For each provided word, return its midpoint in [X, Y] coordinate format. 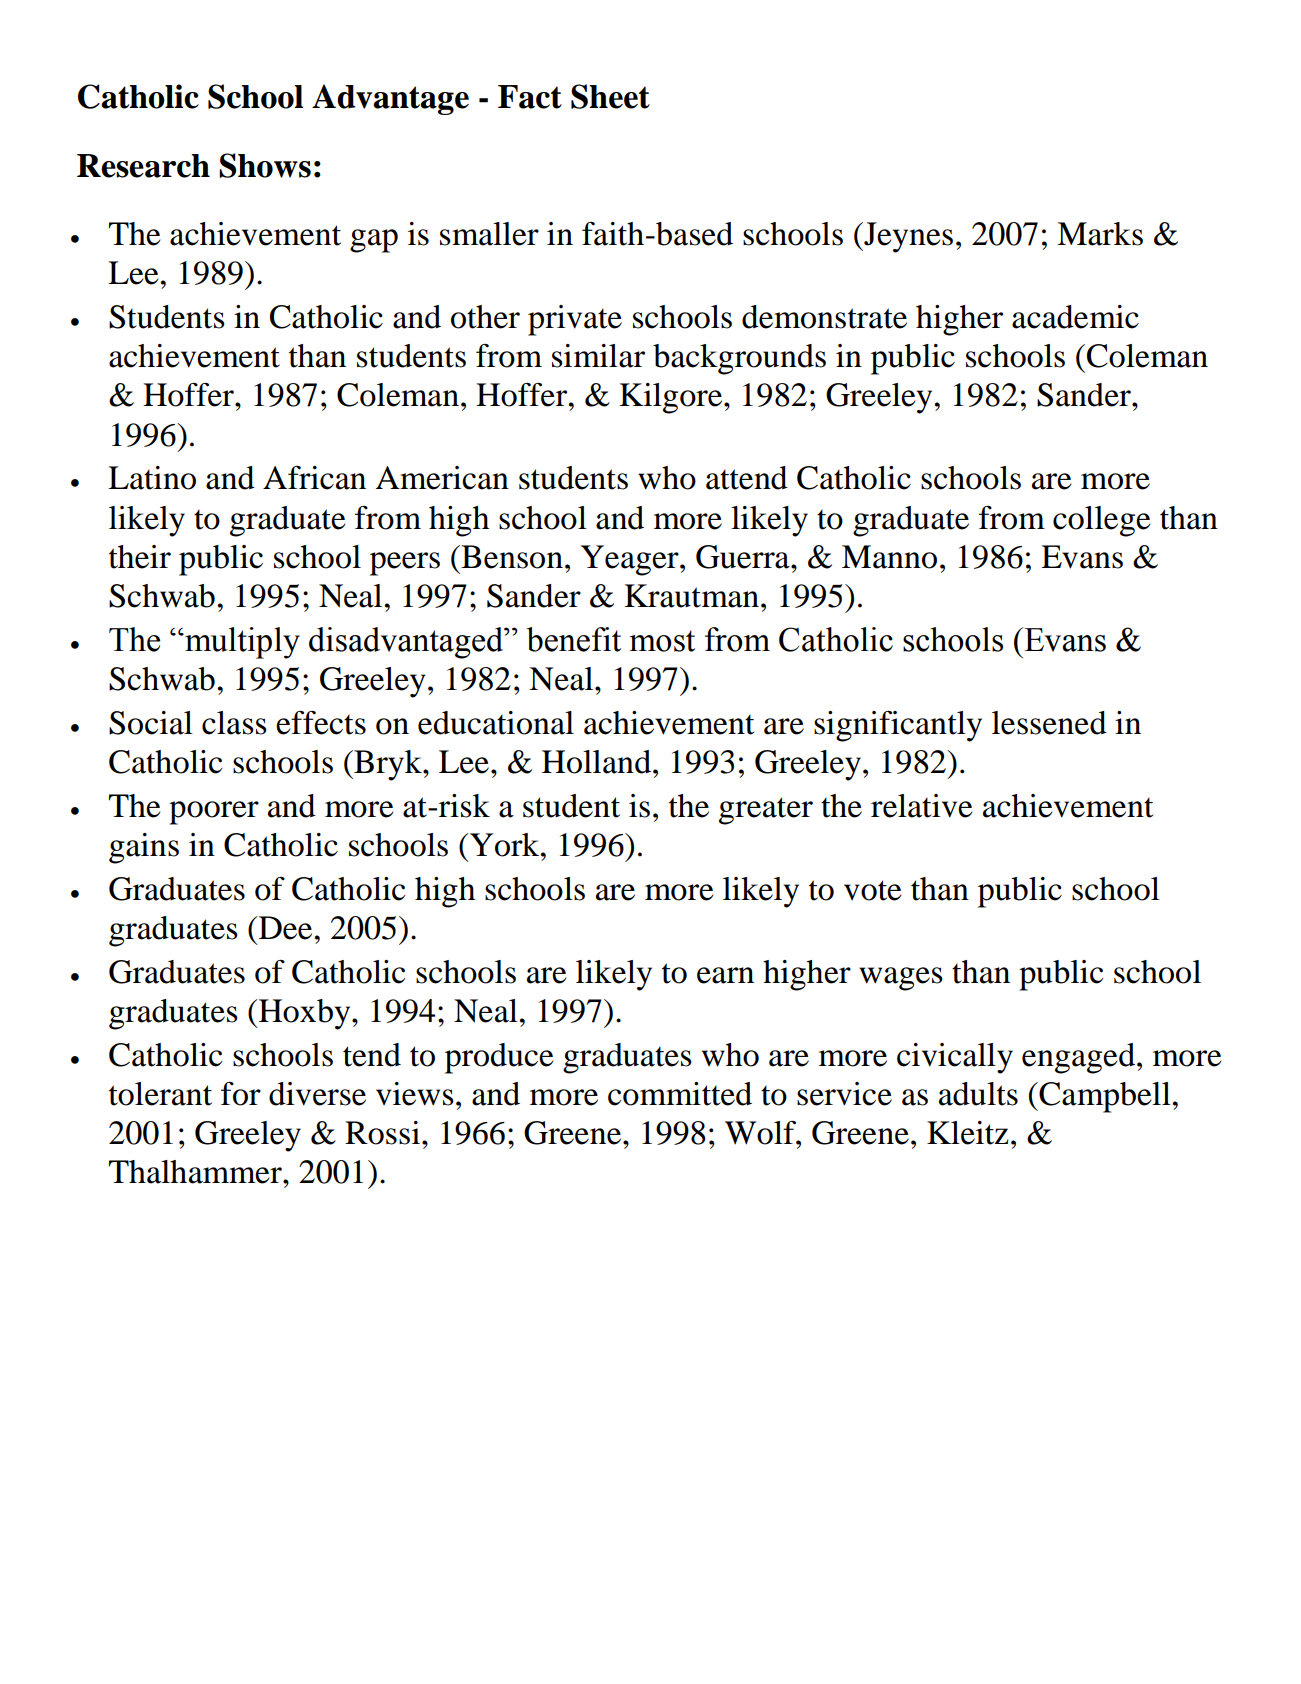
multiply [241, 643]
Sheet [610, 96]
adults [978, 1094]
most [662, 641]
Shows [265, 165]
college [1101, 521]
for [241, 1094]
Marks [1100, 234]
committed [680, 1094]
